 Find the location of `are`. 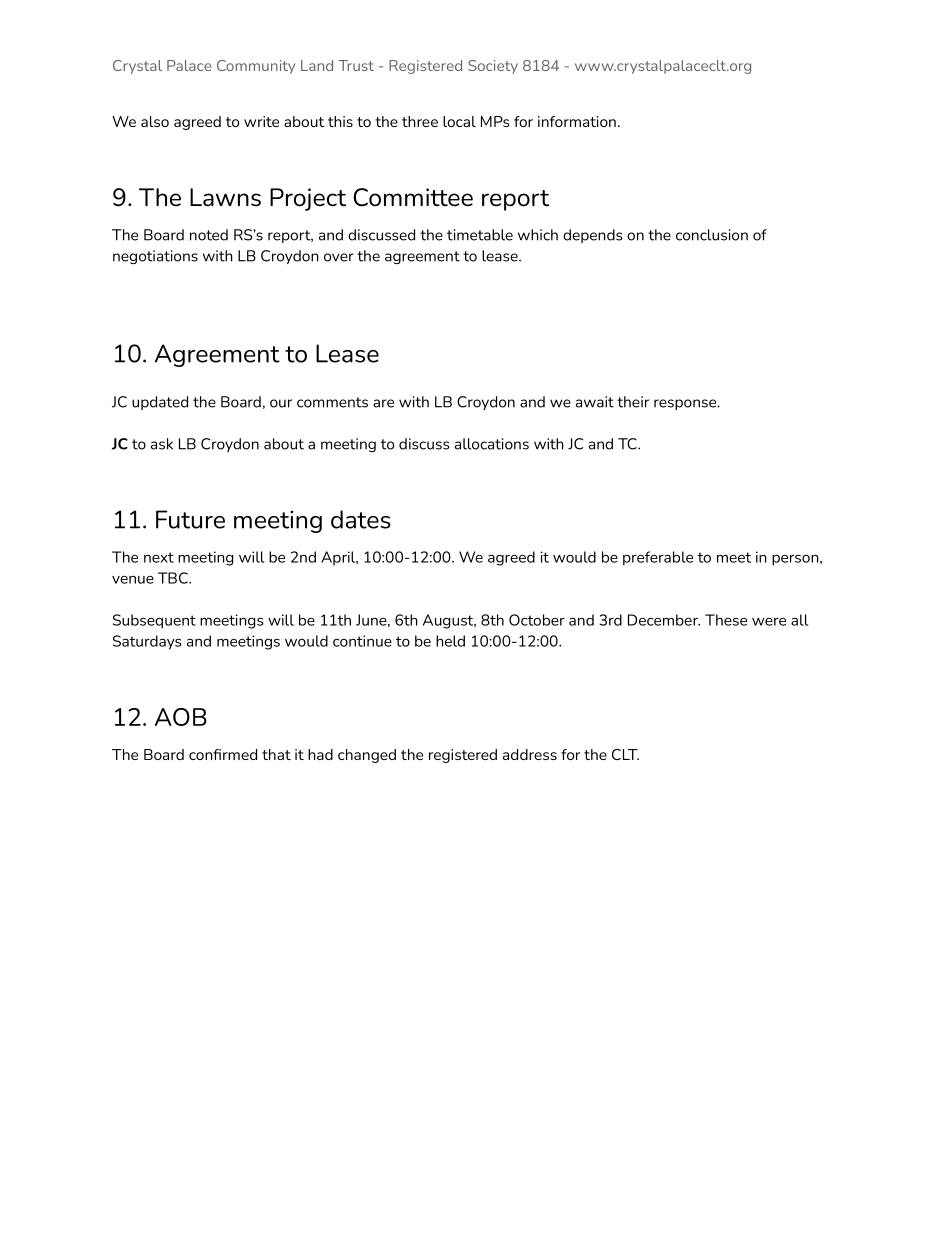

are is located at coordinates (383, 403).
